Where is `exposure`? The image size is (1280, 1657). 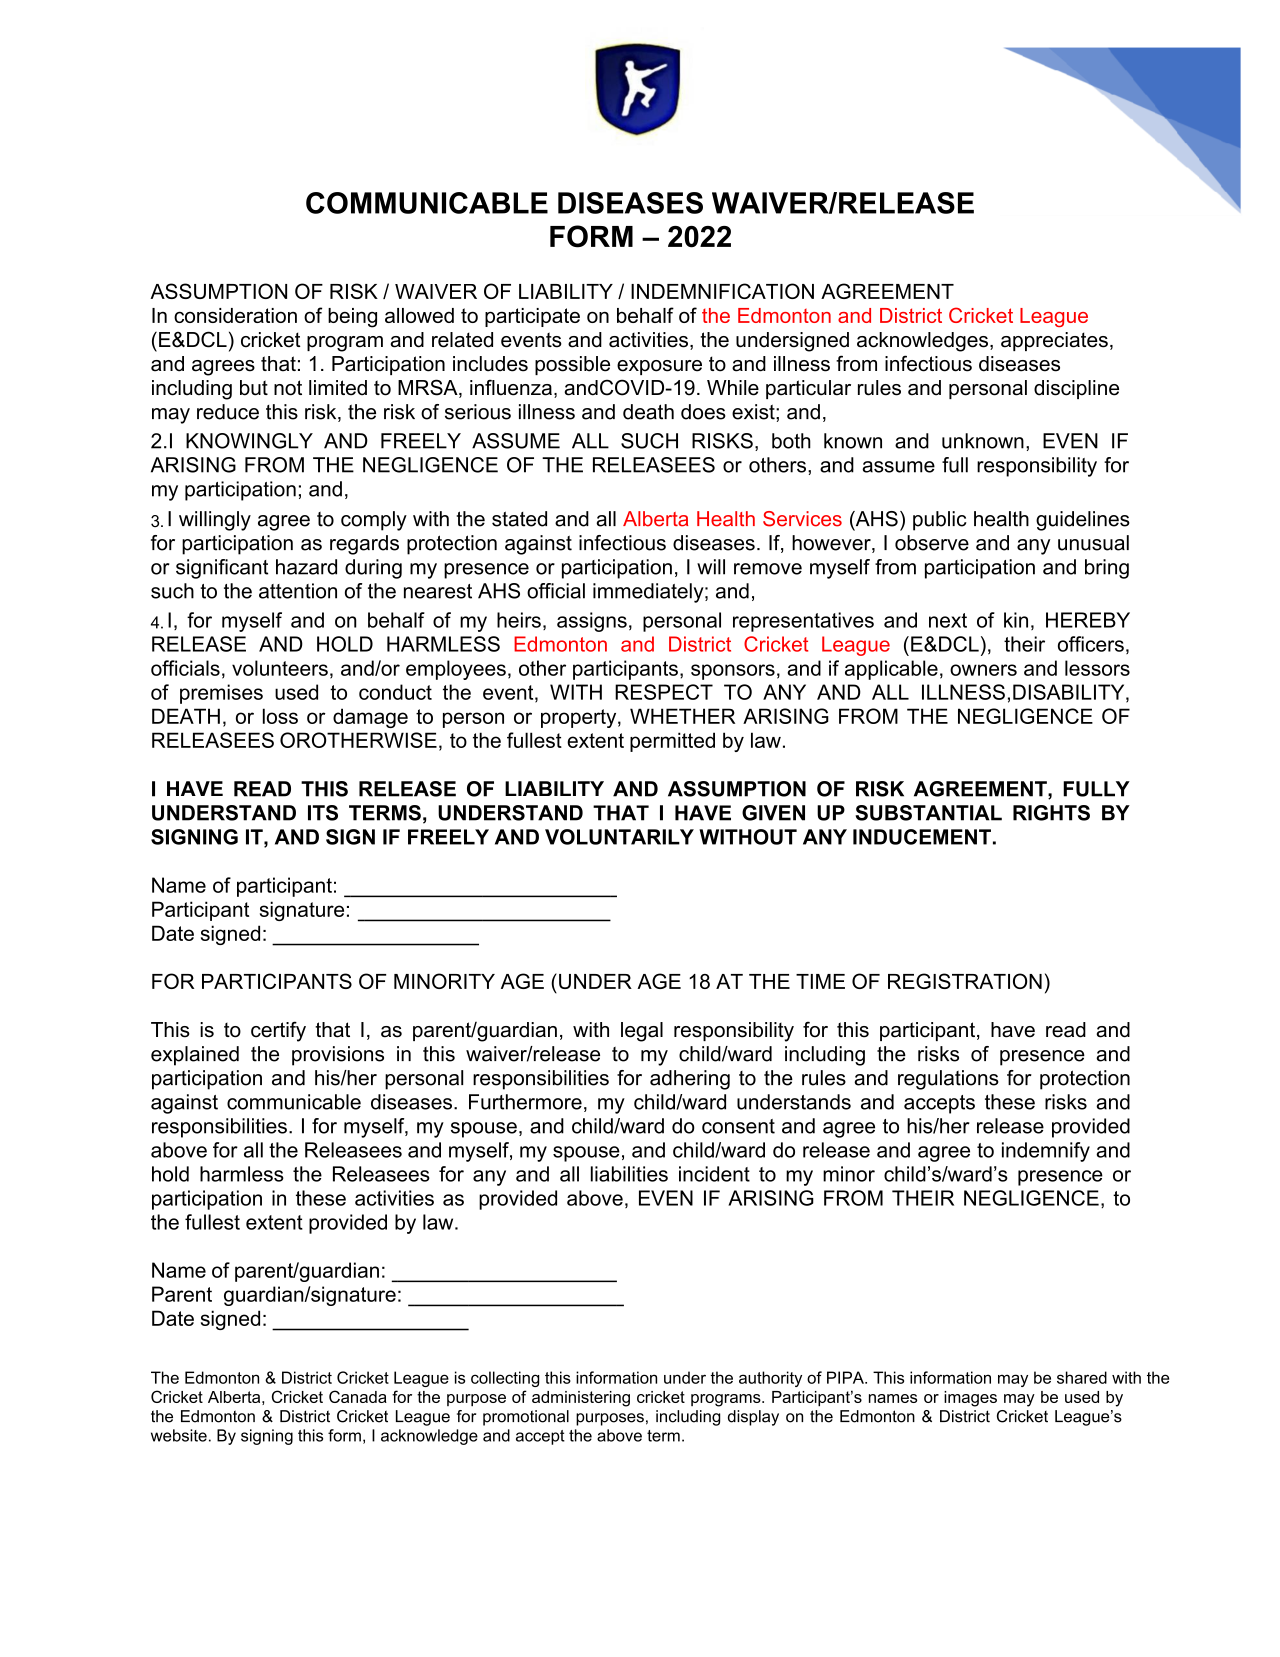
exposure is located at coordinates (659, 367).
